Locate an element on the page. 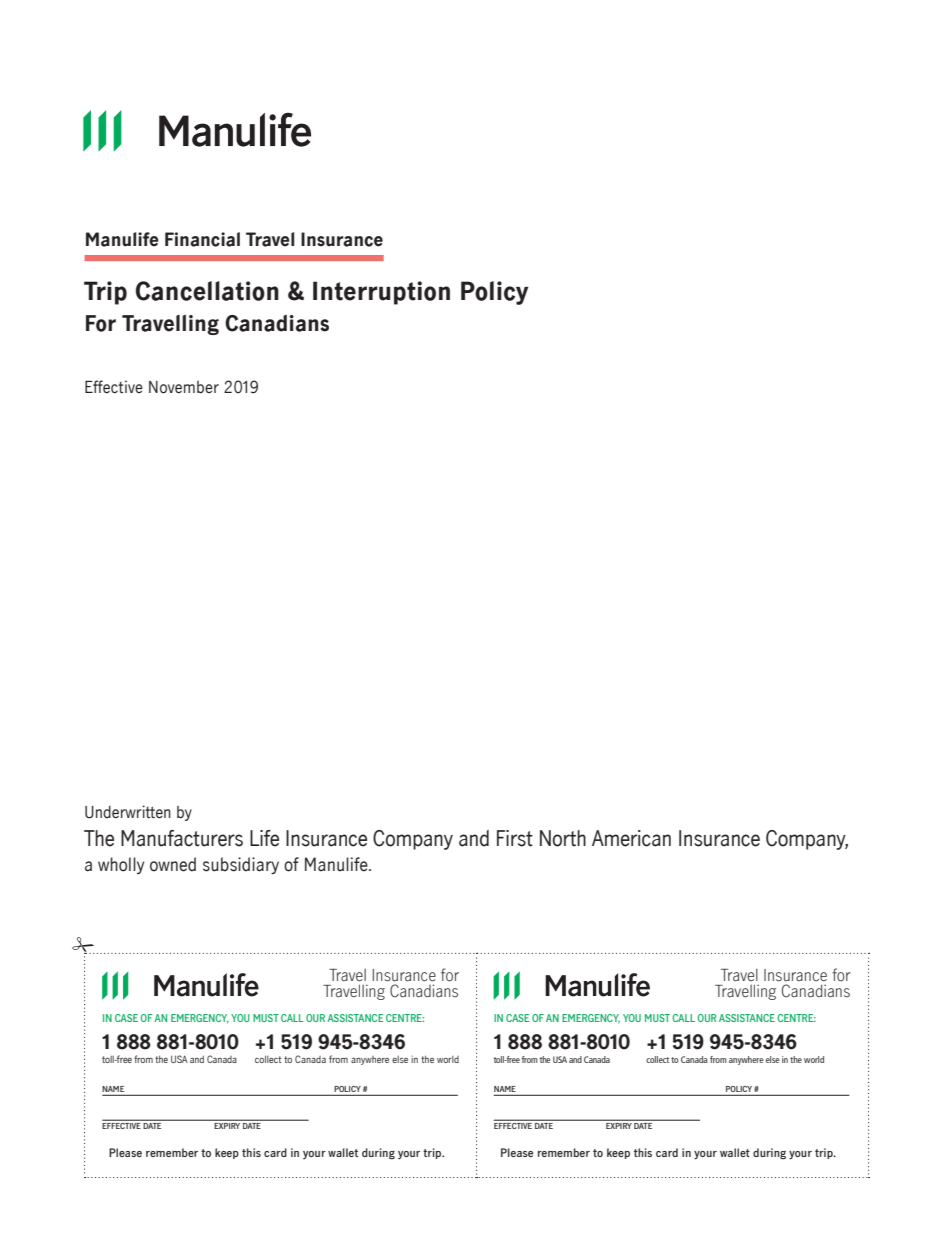  subsidiary is located at coordinates (241, 865).
